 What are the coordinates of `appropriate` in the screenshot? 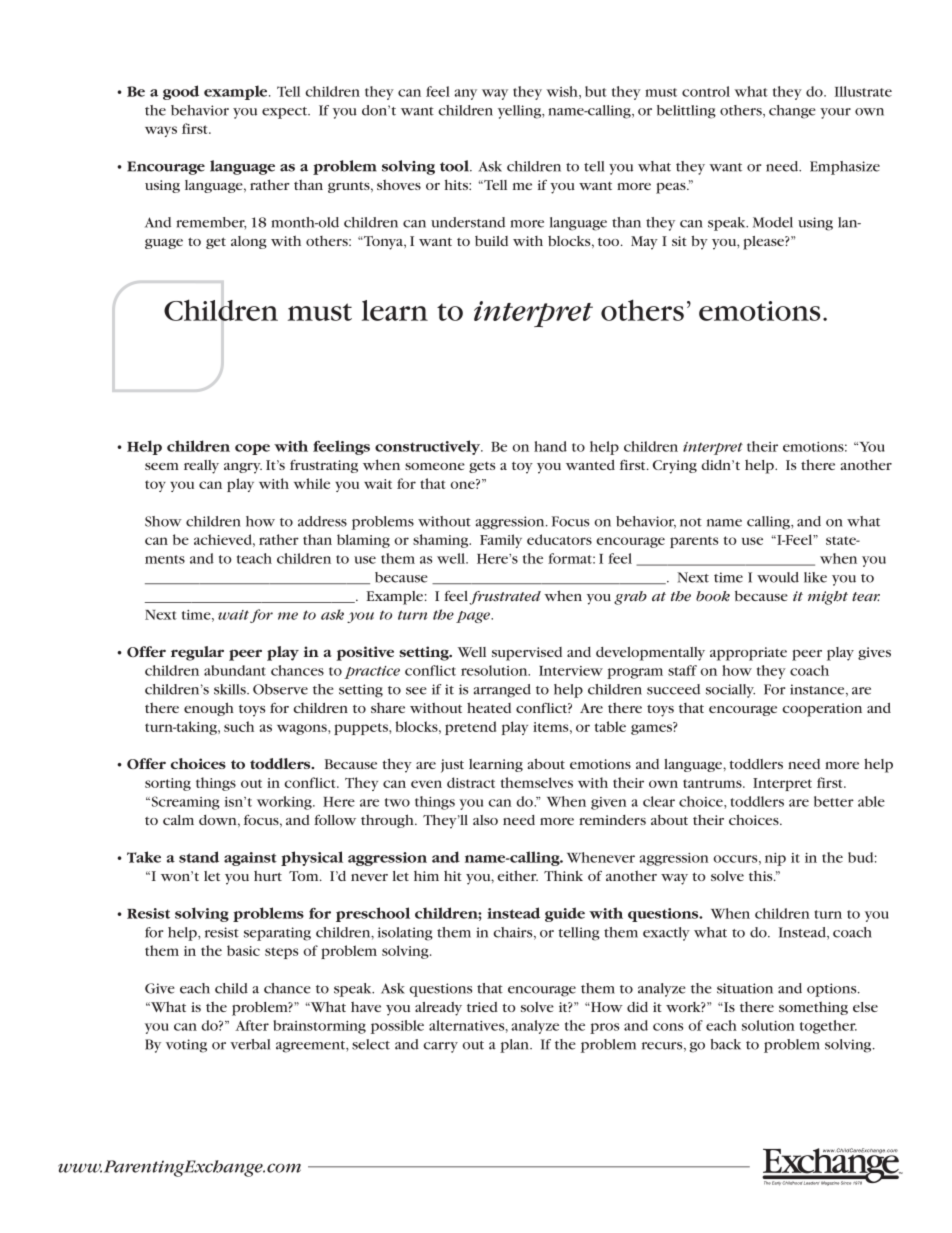 It's located at (748, 654).
